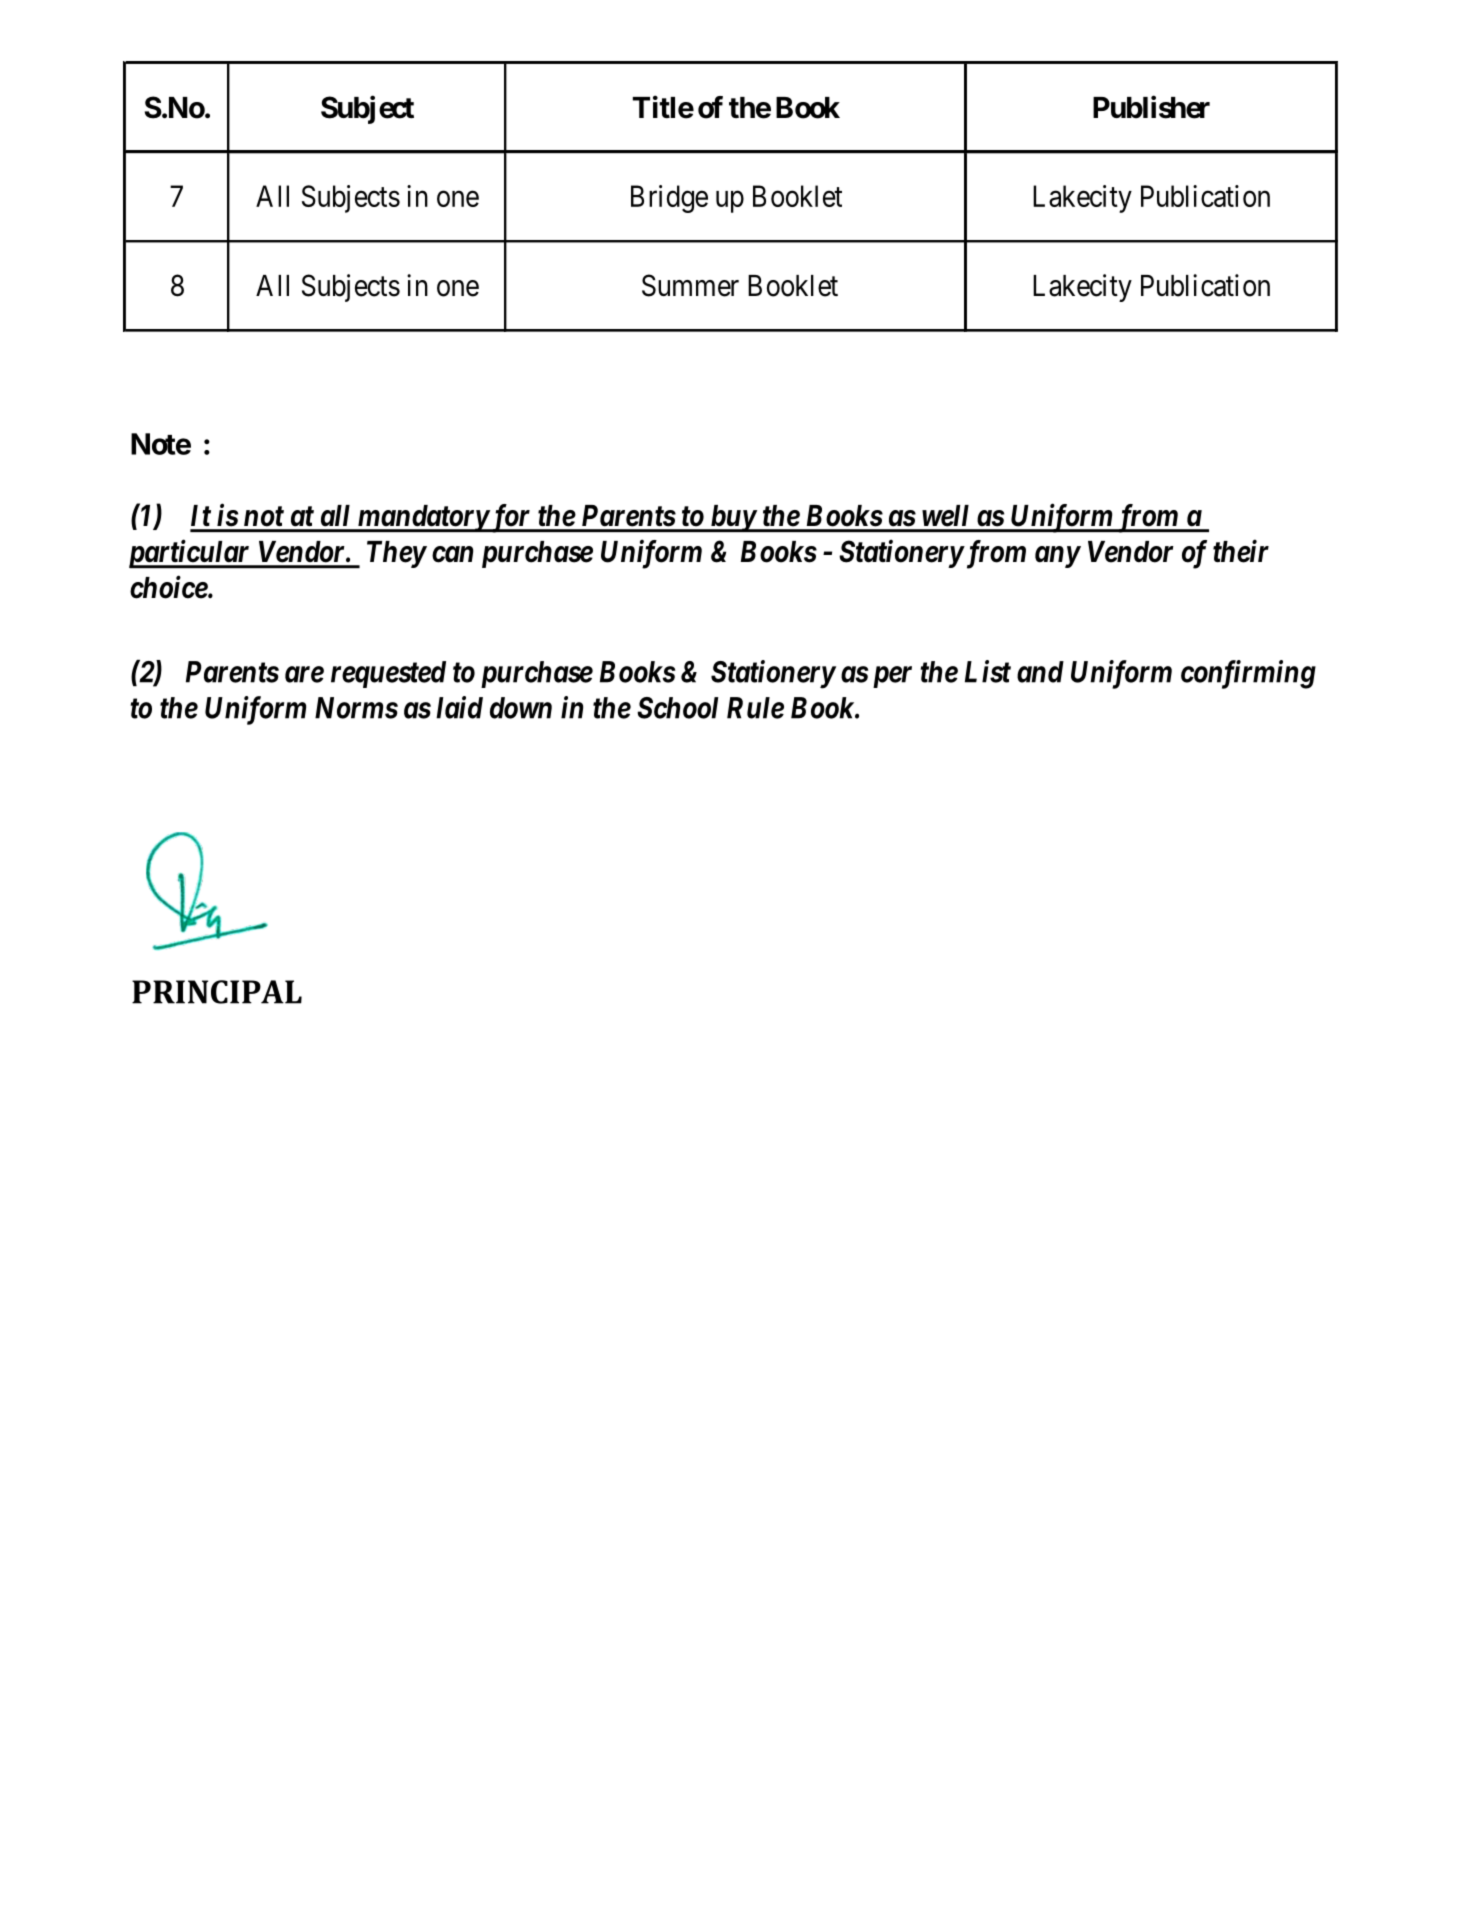 This screenshot has width=1482, height=1918. I want to click on Publisher, so click(1151, 107).
